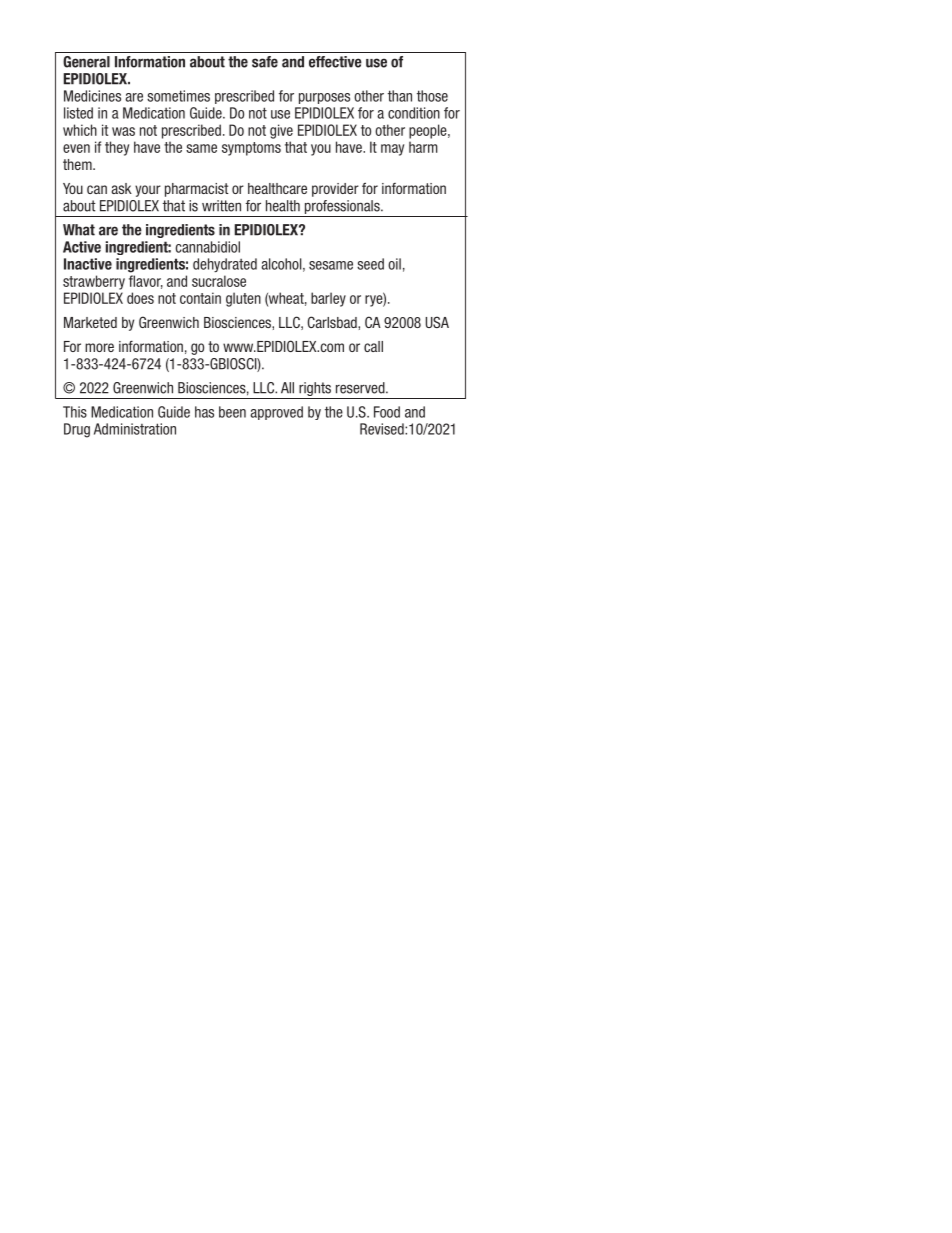 The image size is (952, 1233). What do you see at coordinates (400, 96) in the document?
I see `than` at bounding box center [400, 96].
